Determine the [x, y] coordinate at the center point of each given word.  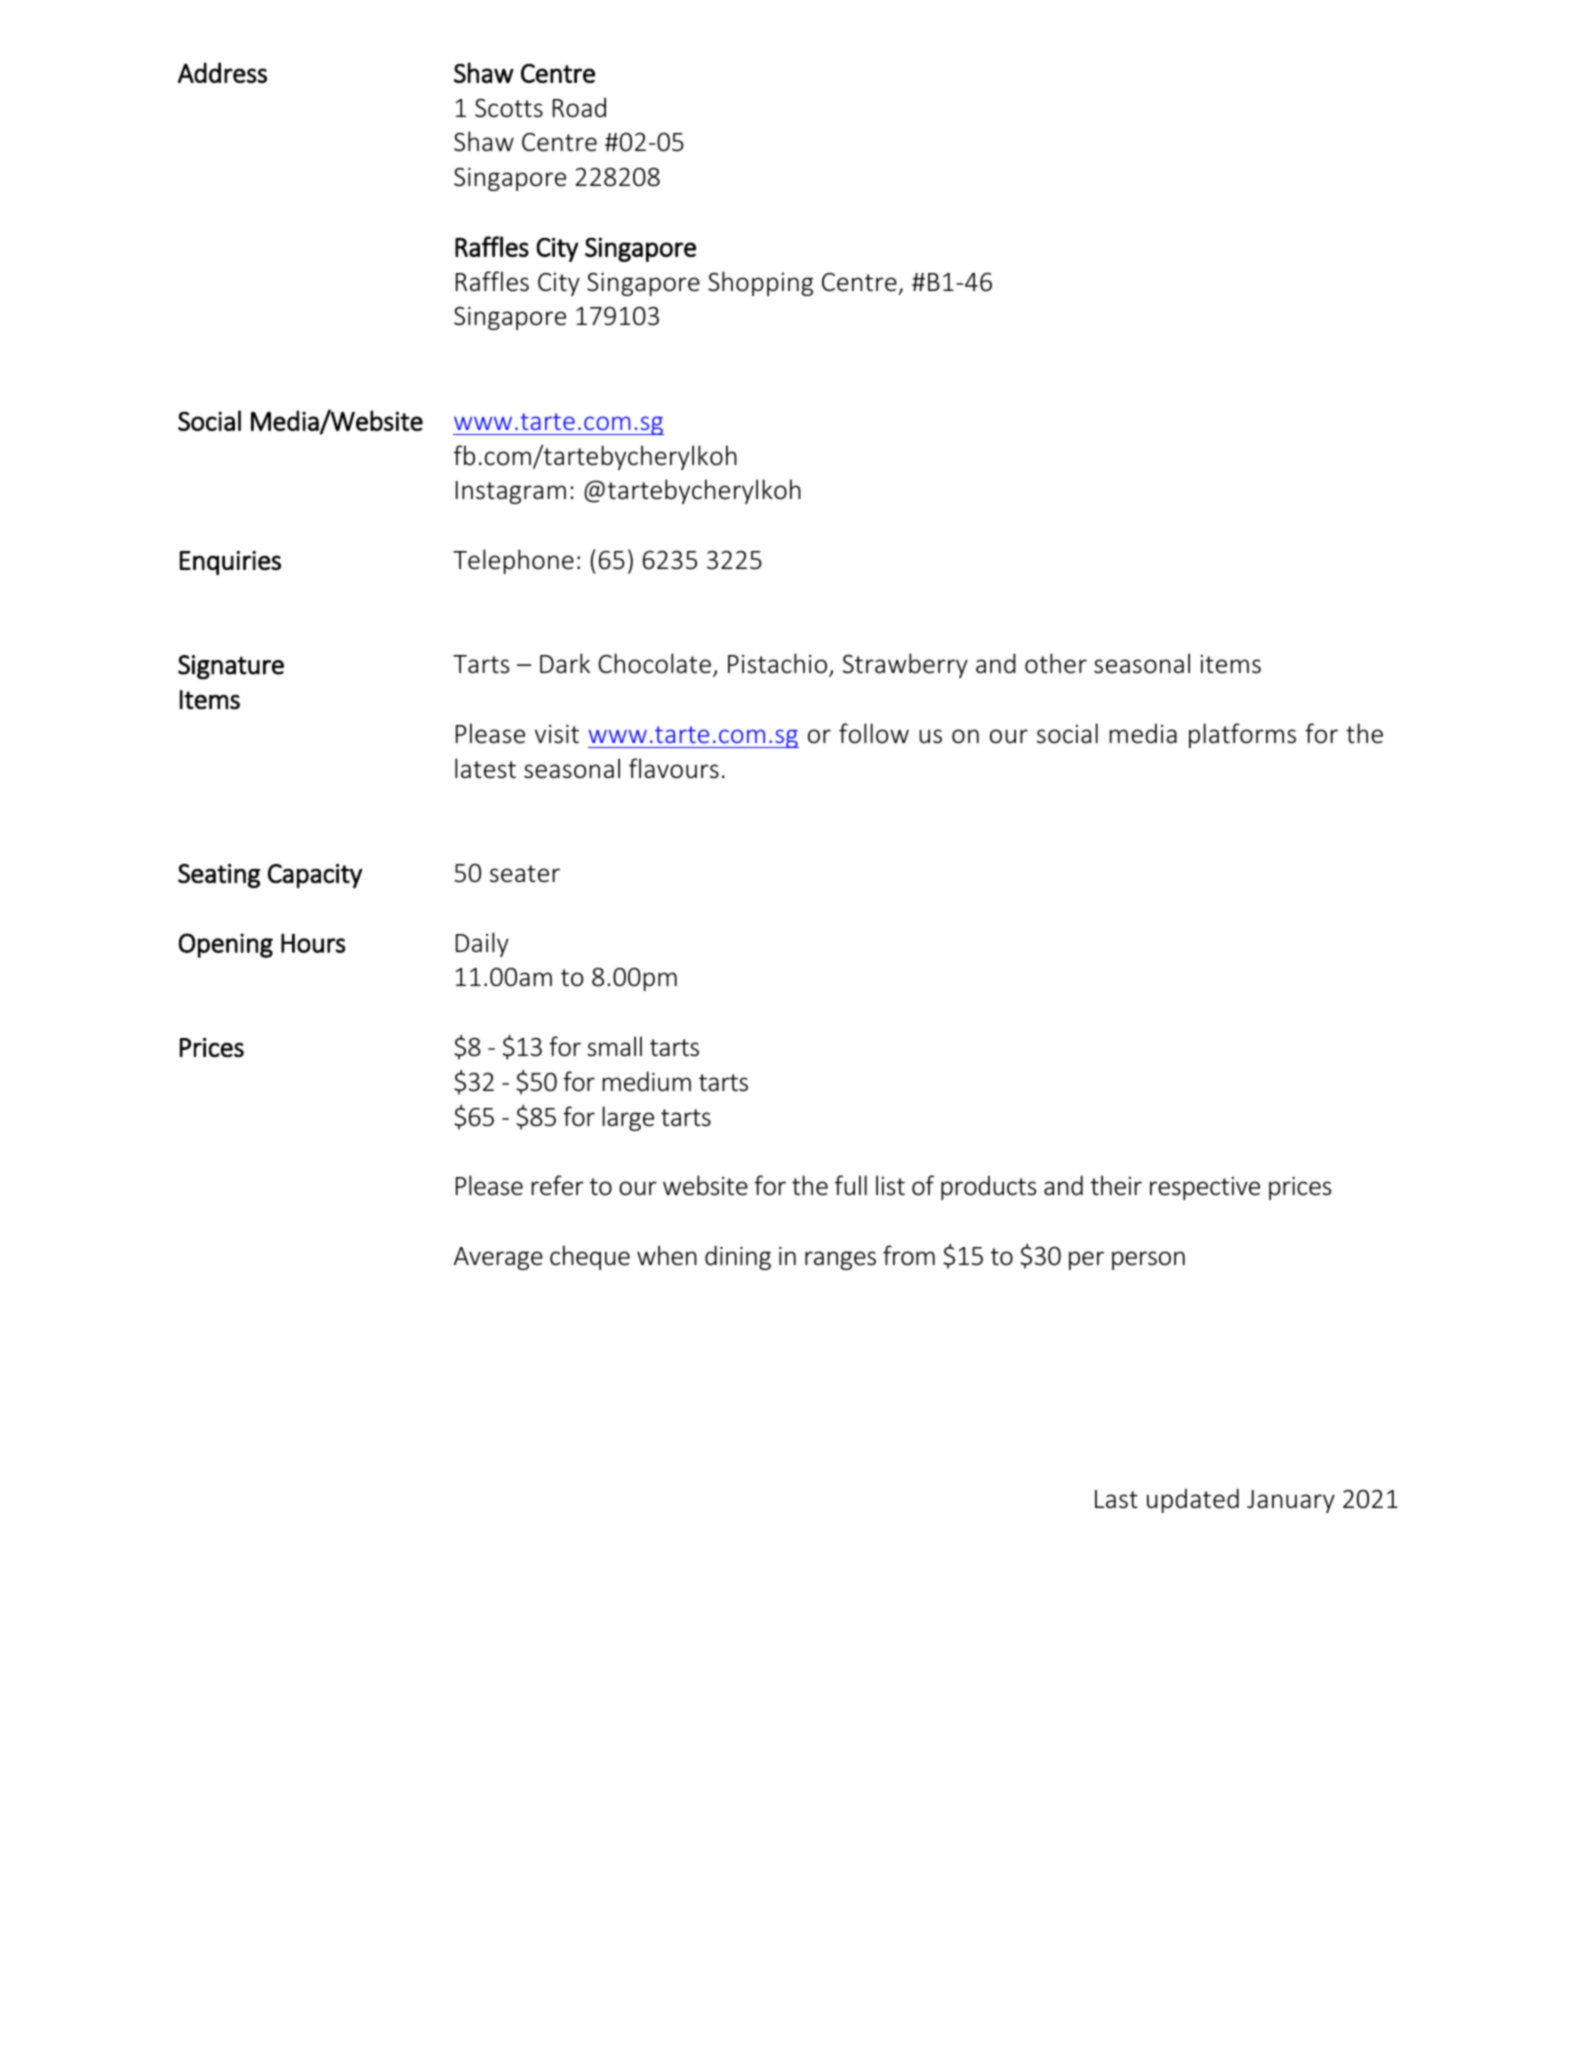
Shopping [760, 283]
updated [1193, 1500]
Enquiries [230, 563]
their [1116, 1185]
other [1056, 663]
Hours [313, 943]
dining [738, 1257]
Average [498, 1258]
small [614, 1046]
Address [222, 72]
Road [579, 107]
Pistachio [777, 663]
